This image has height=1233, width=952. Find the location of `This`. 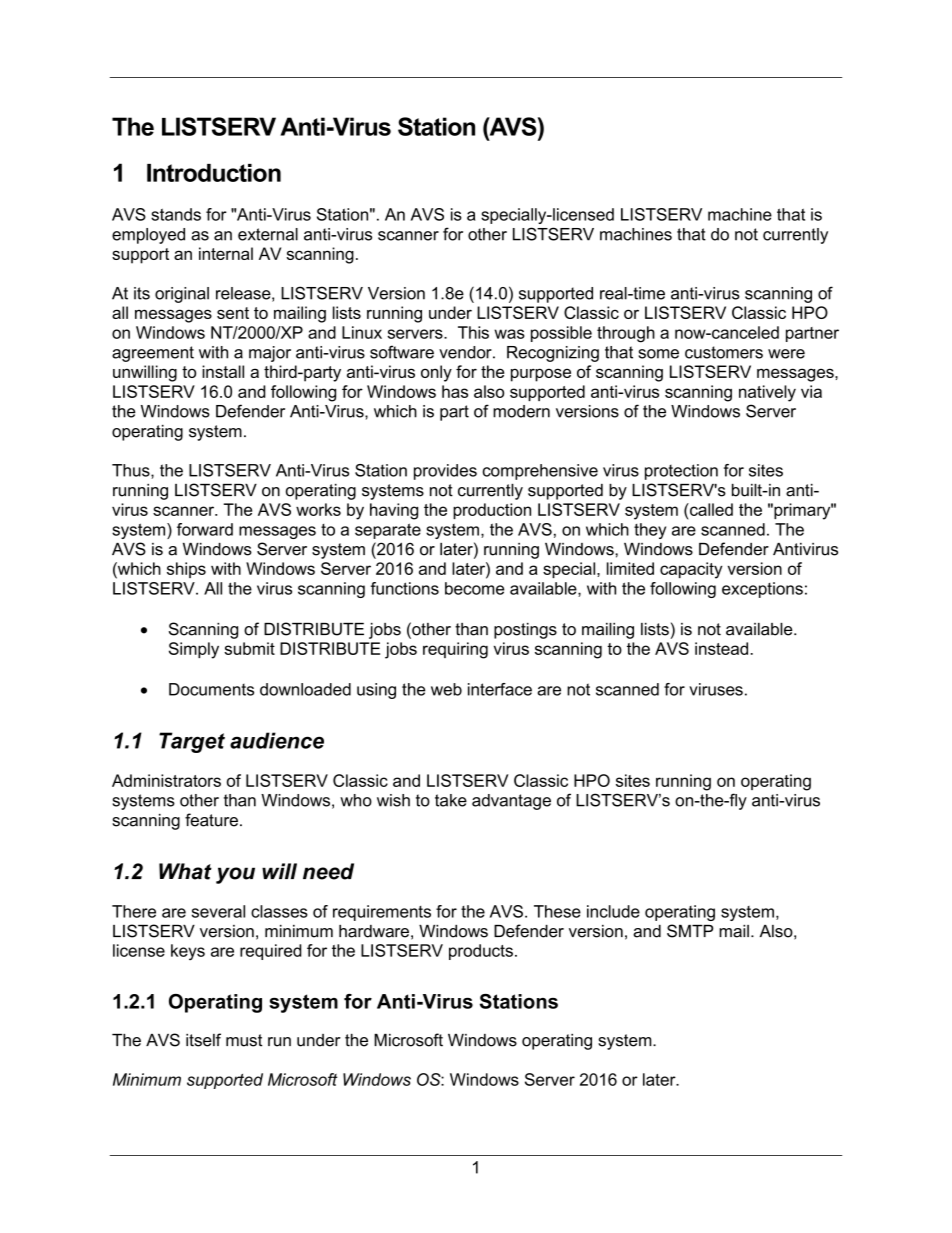

This is located at coordinates (473, 332).
